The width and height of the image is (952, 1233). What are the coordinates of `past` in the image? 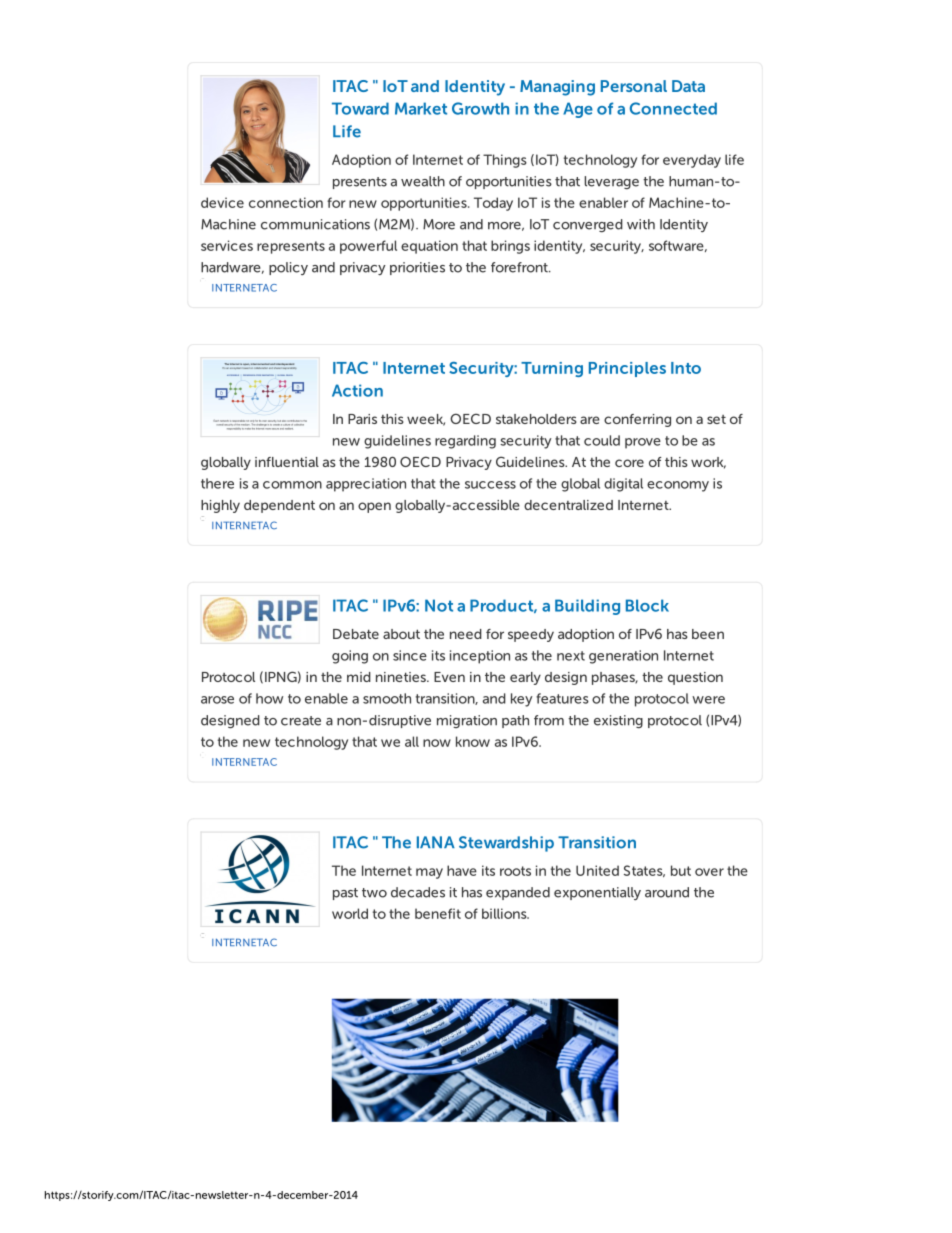 It's located at (345, 894).
